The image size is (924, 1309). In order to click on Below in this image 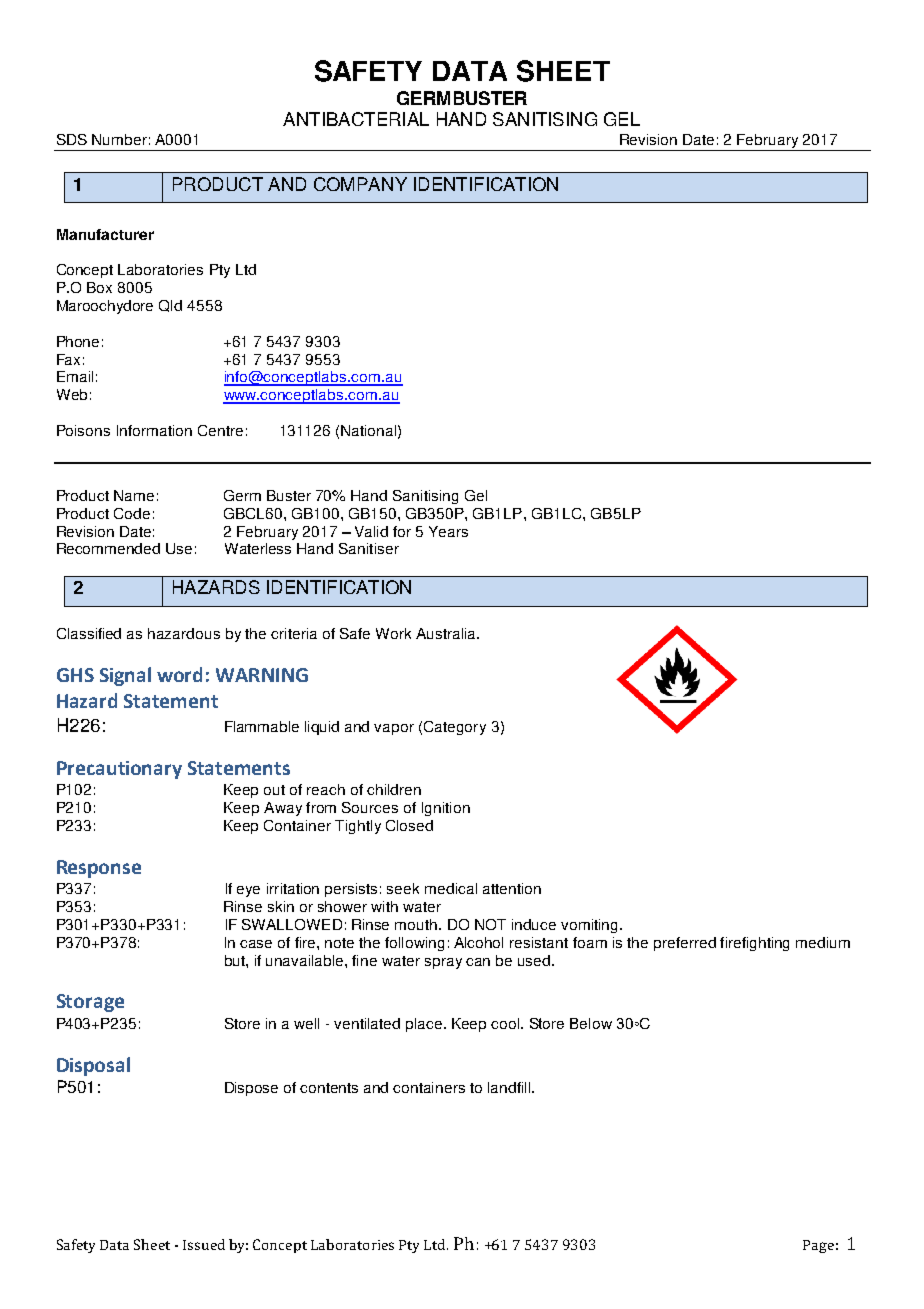, I will do `click(591, 1023)`.
